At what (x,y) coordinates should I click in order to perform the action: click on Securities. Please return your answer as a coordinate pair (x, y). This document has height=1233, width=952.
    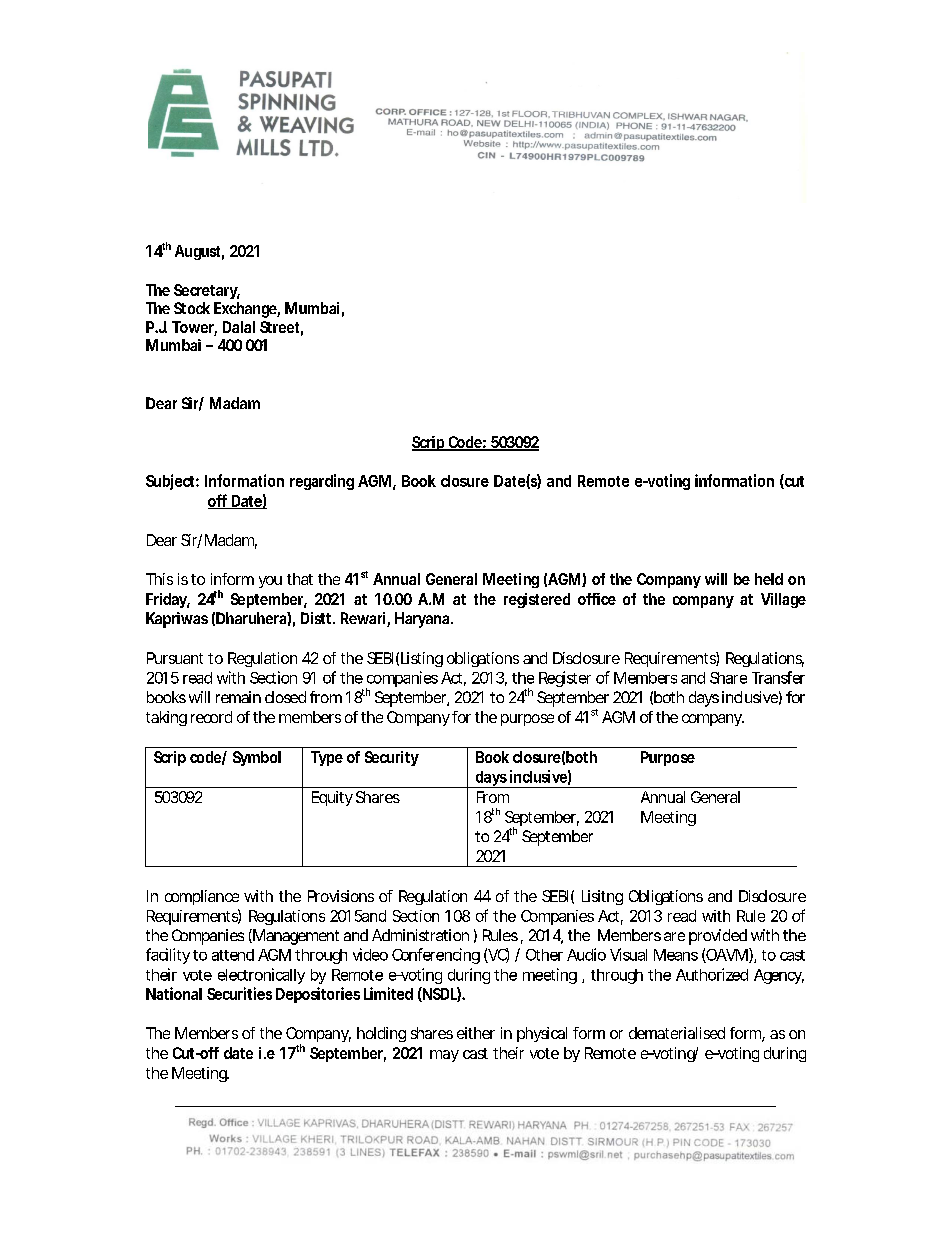
    Looking at the image, I should click on (239, 993).
